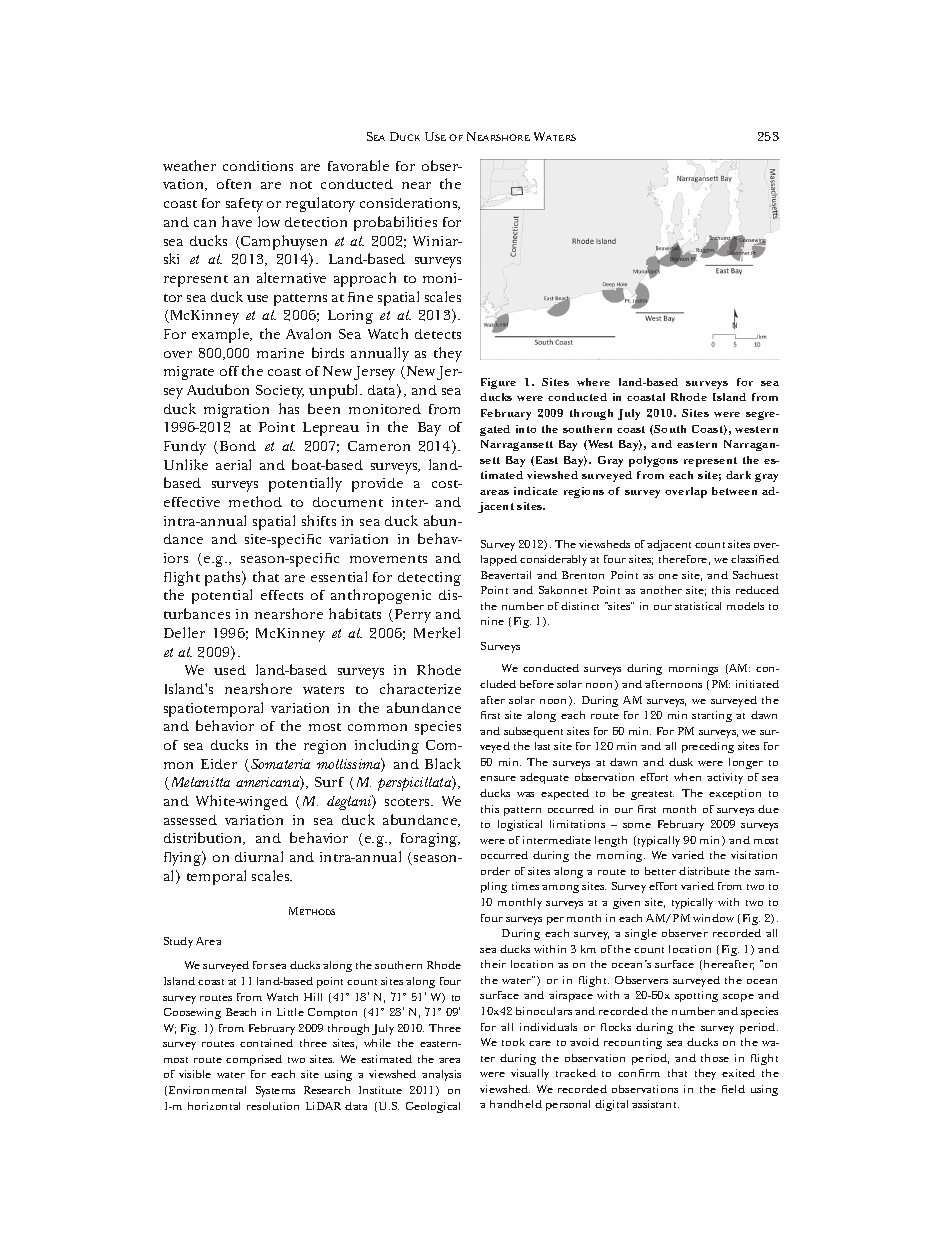  I want to click on indicate, so click(536, 491).
